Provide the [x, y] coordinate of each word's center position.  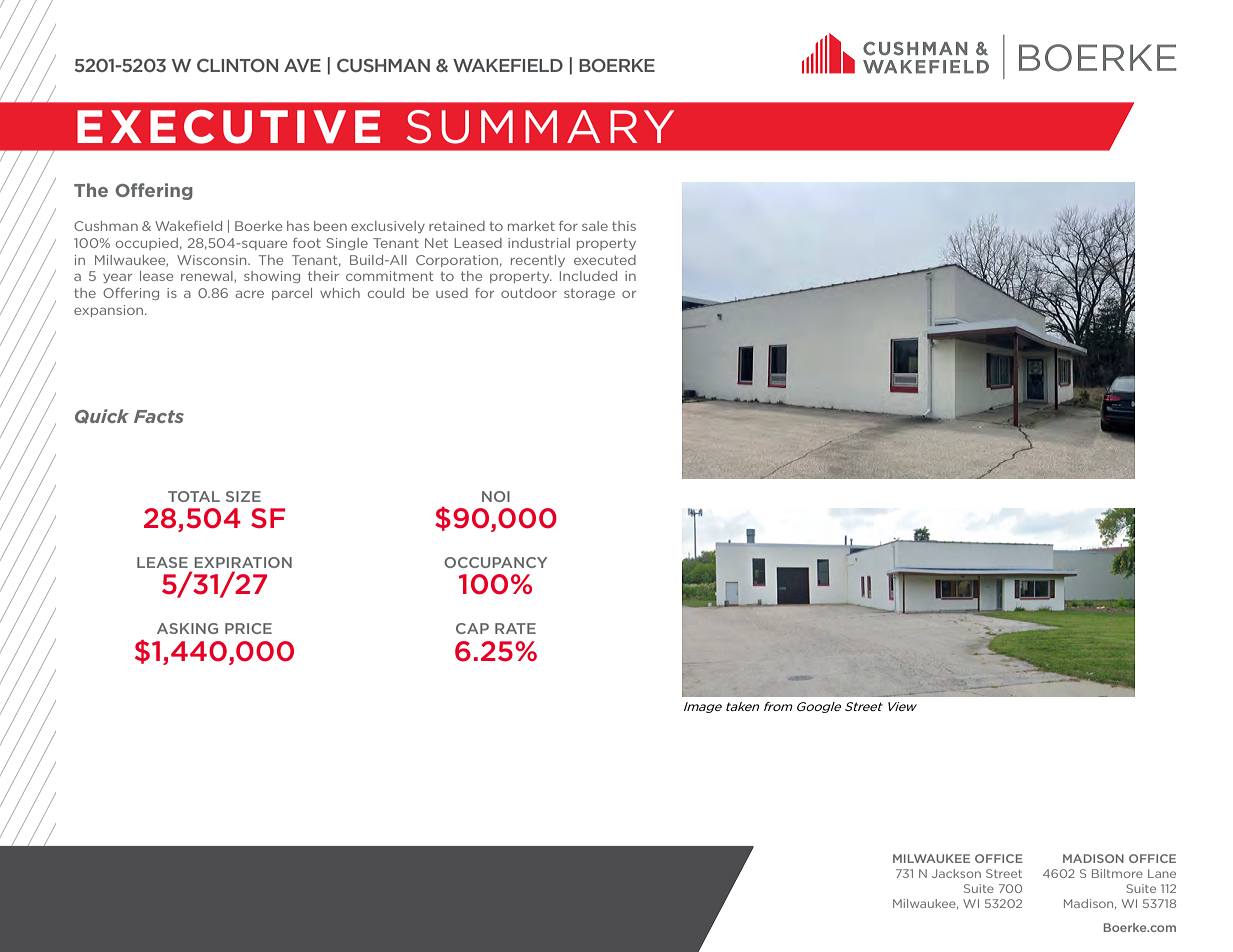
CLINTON [237, 65]
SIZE [243, 496]
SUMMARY [540, 127]
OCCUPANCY [495, 562]
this [624, 226]
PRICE [248, 628]
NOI [496, 496]
